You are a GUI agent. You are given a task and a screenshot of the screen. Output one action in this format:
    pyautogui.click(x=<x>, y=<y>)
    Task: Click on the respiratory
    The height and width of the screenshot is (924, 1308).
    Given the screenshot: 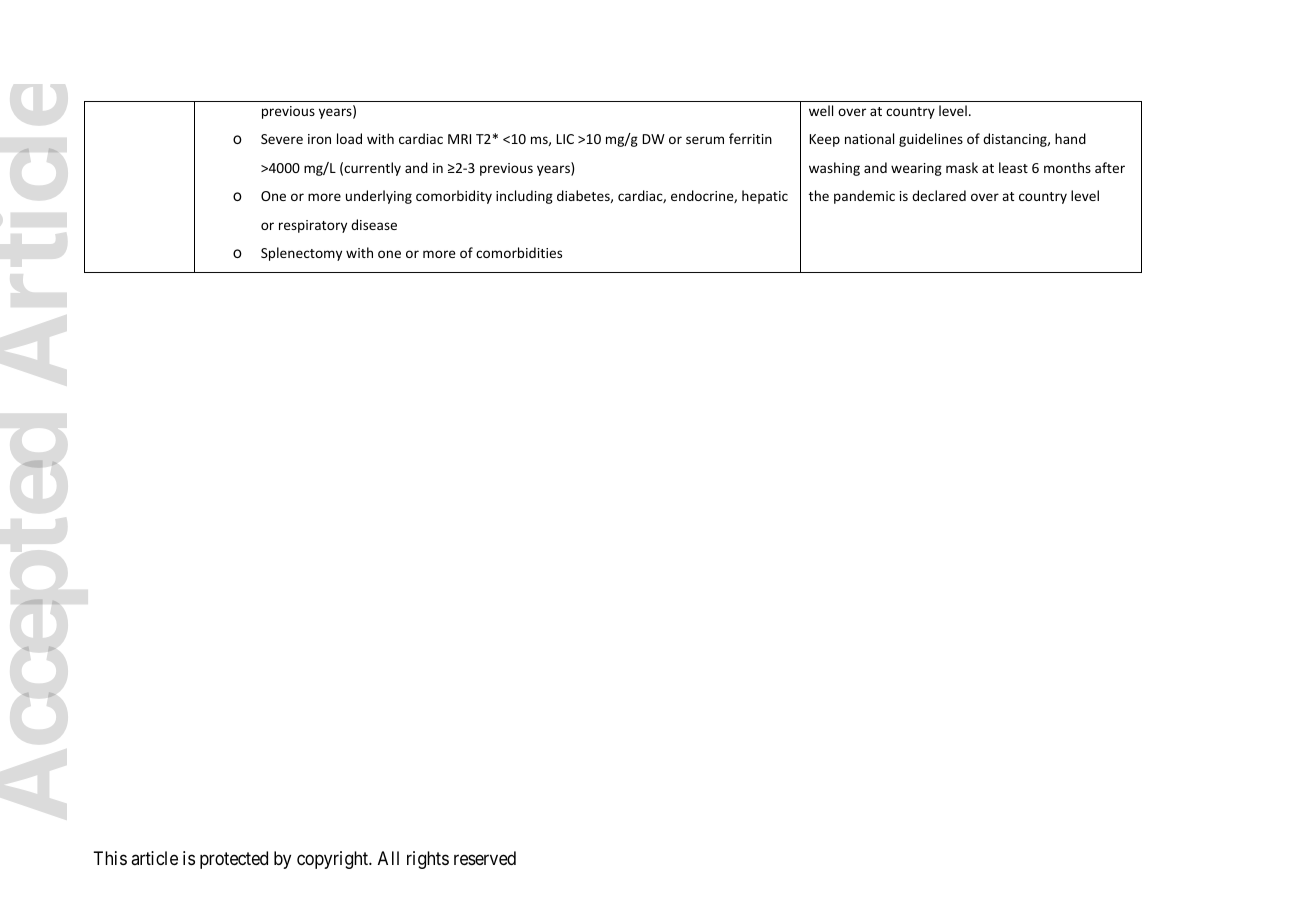 What is the action you would take?
    pyautogui.click(x=313, y=226)
